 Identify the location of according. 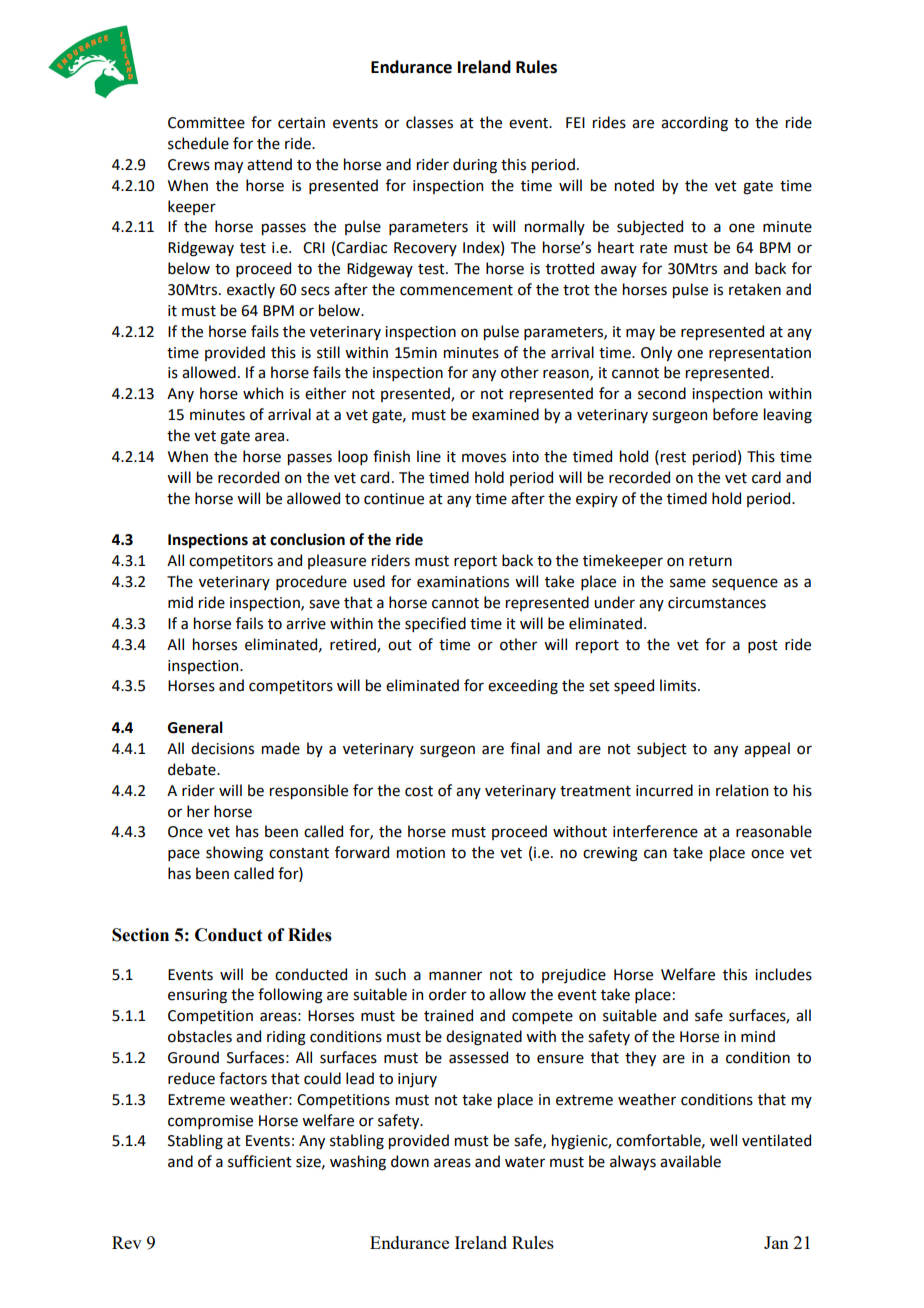
(694, 124).
